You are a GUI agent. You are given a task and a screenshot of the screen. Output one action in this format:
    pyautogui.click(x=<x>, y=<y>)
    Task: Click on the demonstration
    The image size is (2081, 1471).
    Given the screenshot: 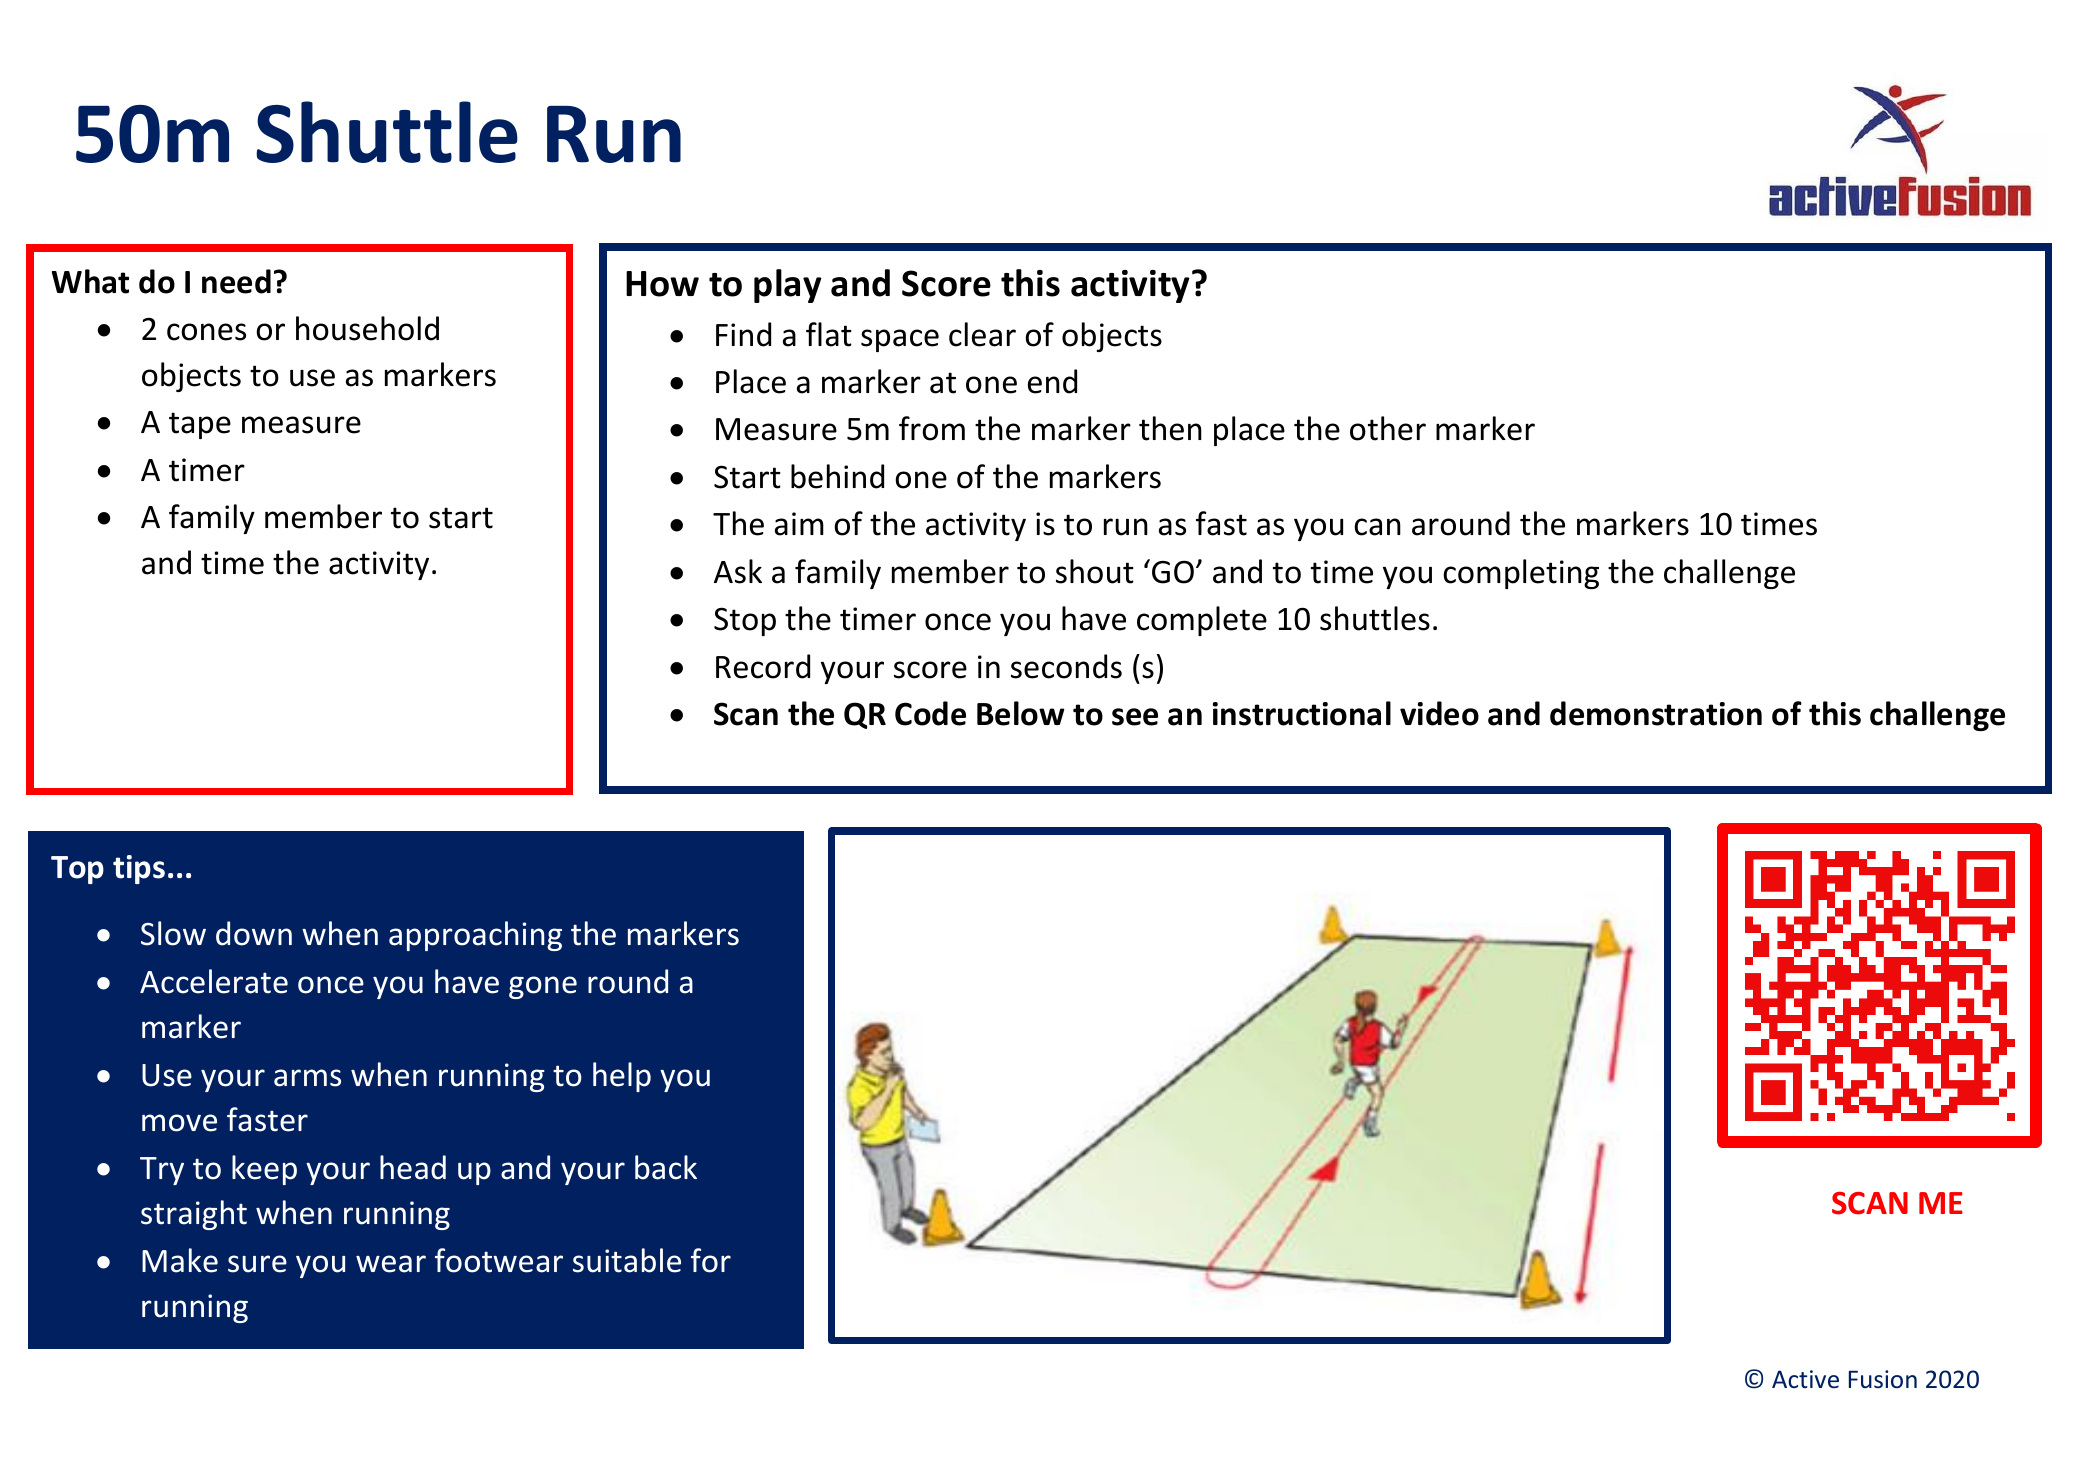 What is the action you would take?
    pyautogui.click(x=1656, y=713)
